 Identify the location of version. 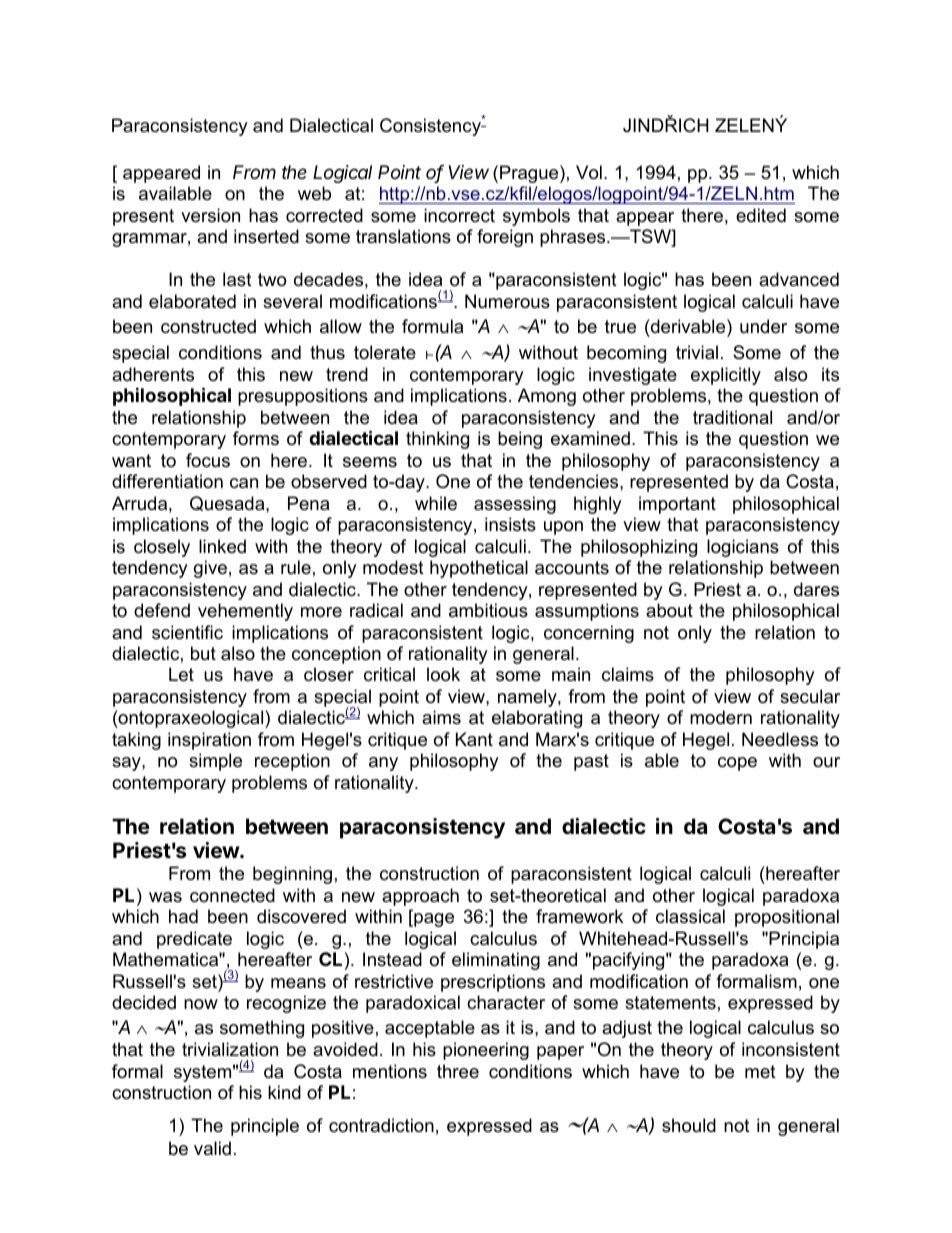
(210, 215).
